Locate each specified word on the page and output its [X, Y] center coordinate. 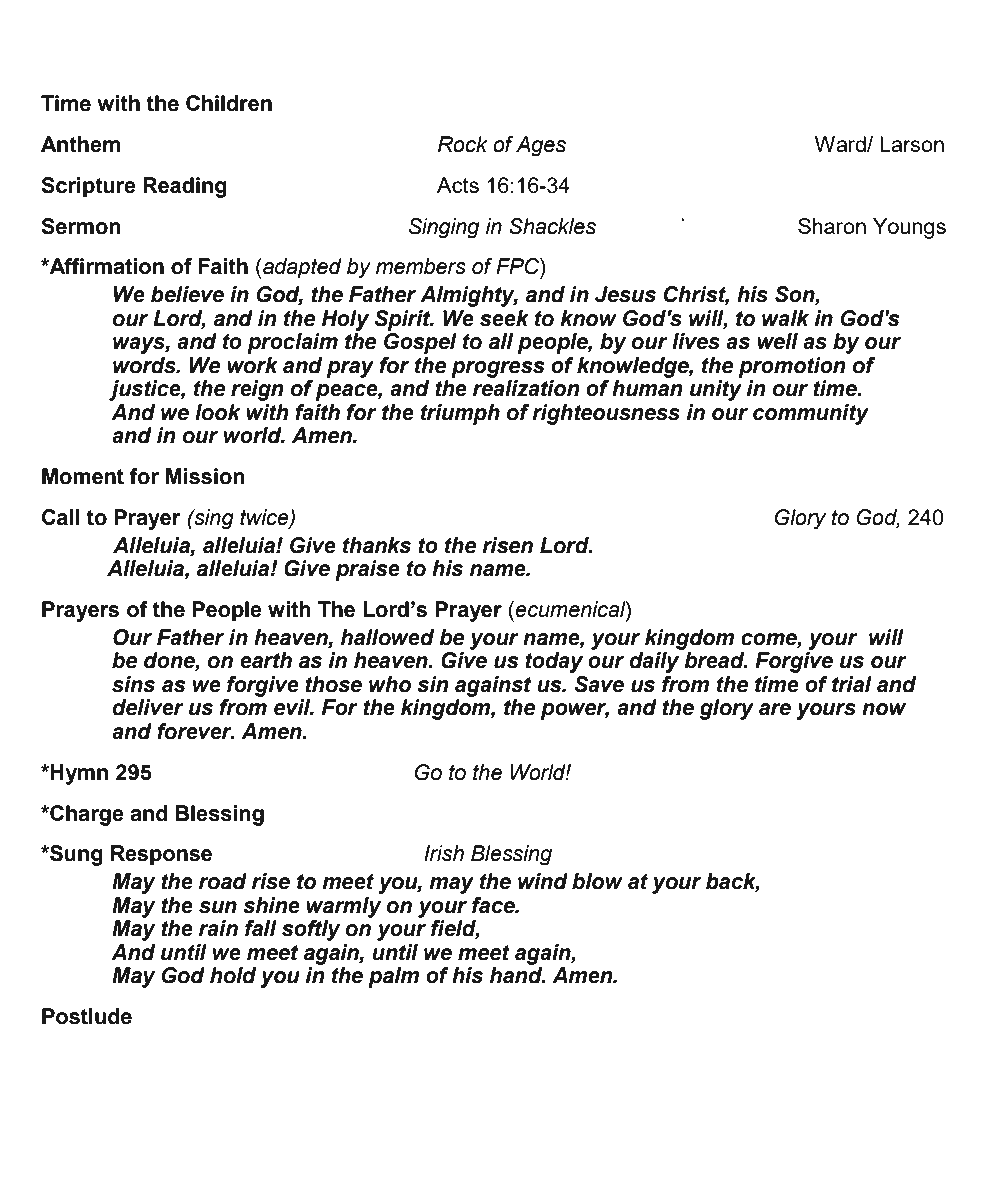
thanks [377, 545]
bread [715, 660]
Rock [463, 144]
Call [61, 517]
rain [218, 928]
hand [517, 975]
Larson [912, 144]
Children [229, 103]
